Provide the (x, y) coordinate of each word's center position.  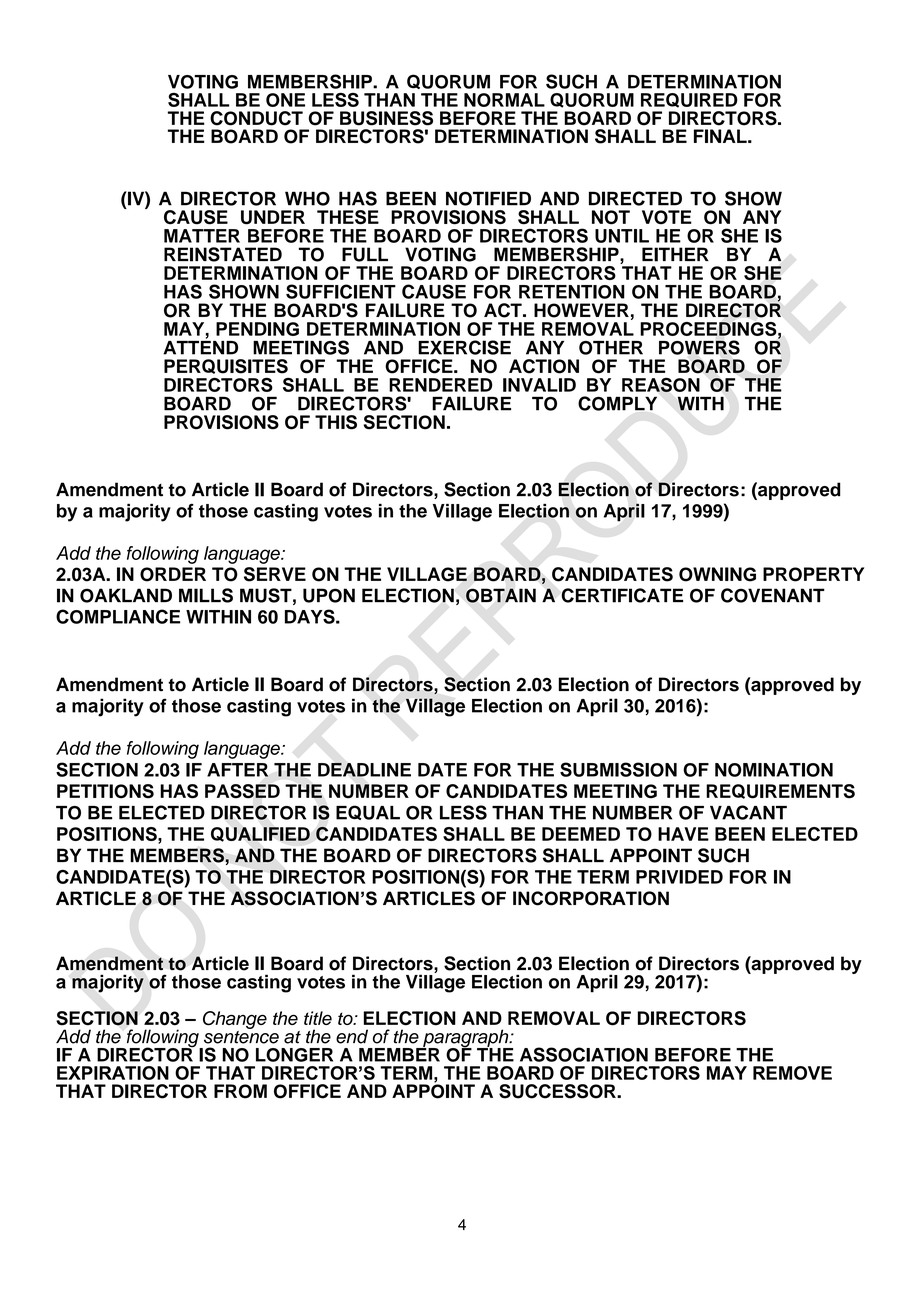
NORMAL (504, 100)
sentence (241, 1036)
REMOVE (792, 1073)
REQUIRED (689, 100)
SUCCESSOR (558, 1091)
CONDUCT (256, 118)
